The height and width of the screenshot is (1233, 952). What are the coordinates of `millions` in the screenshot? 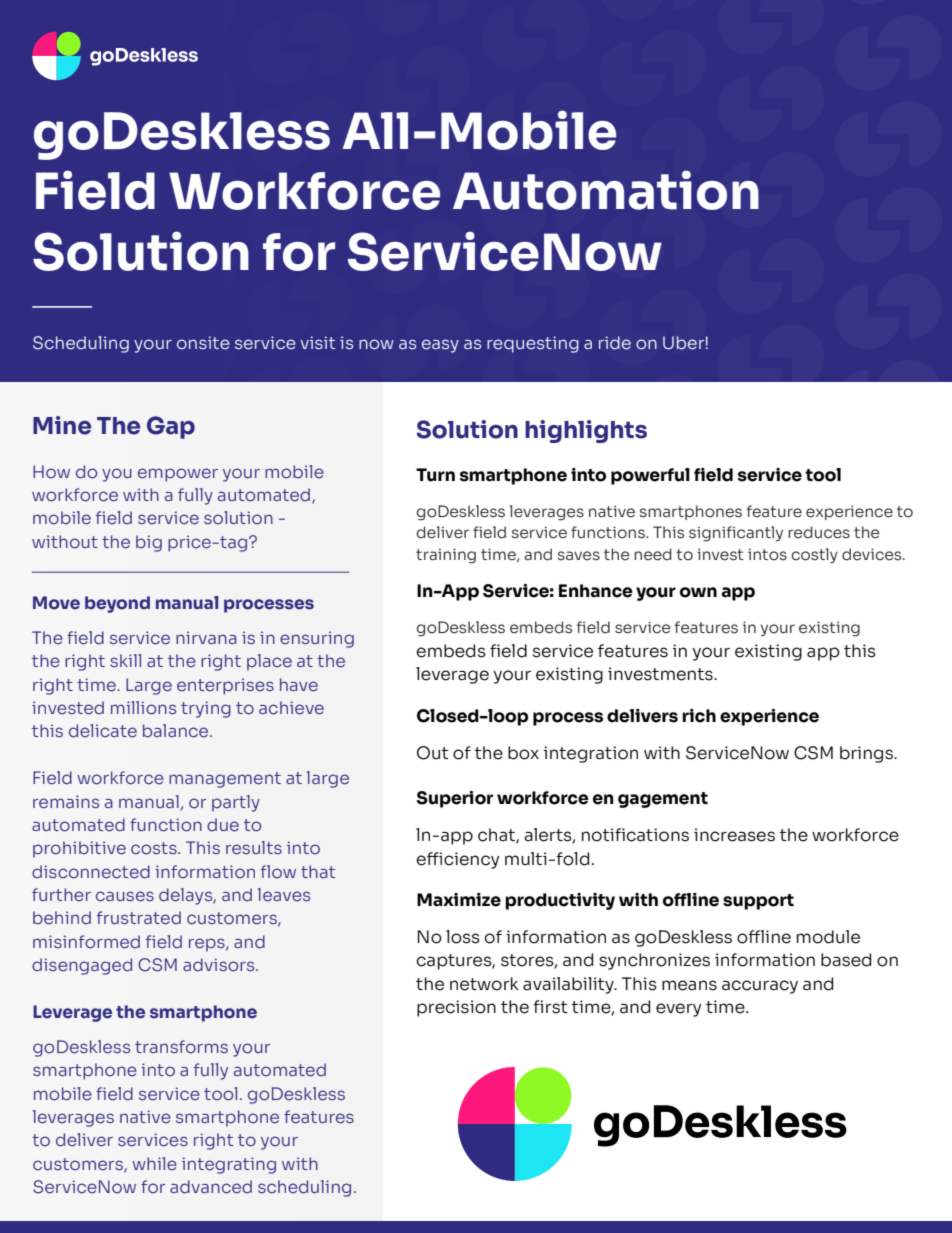 It's located at (143, 708).
